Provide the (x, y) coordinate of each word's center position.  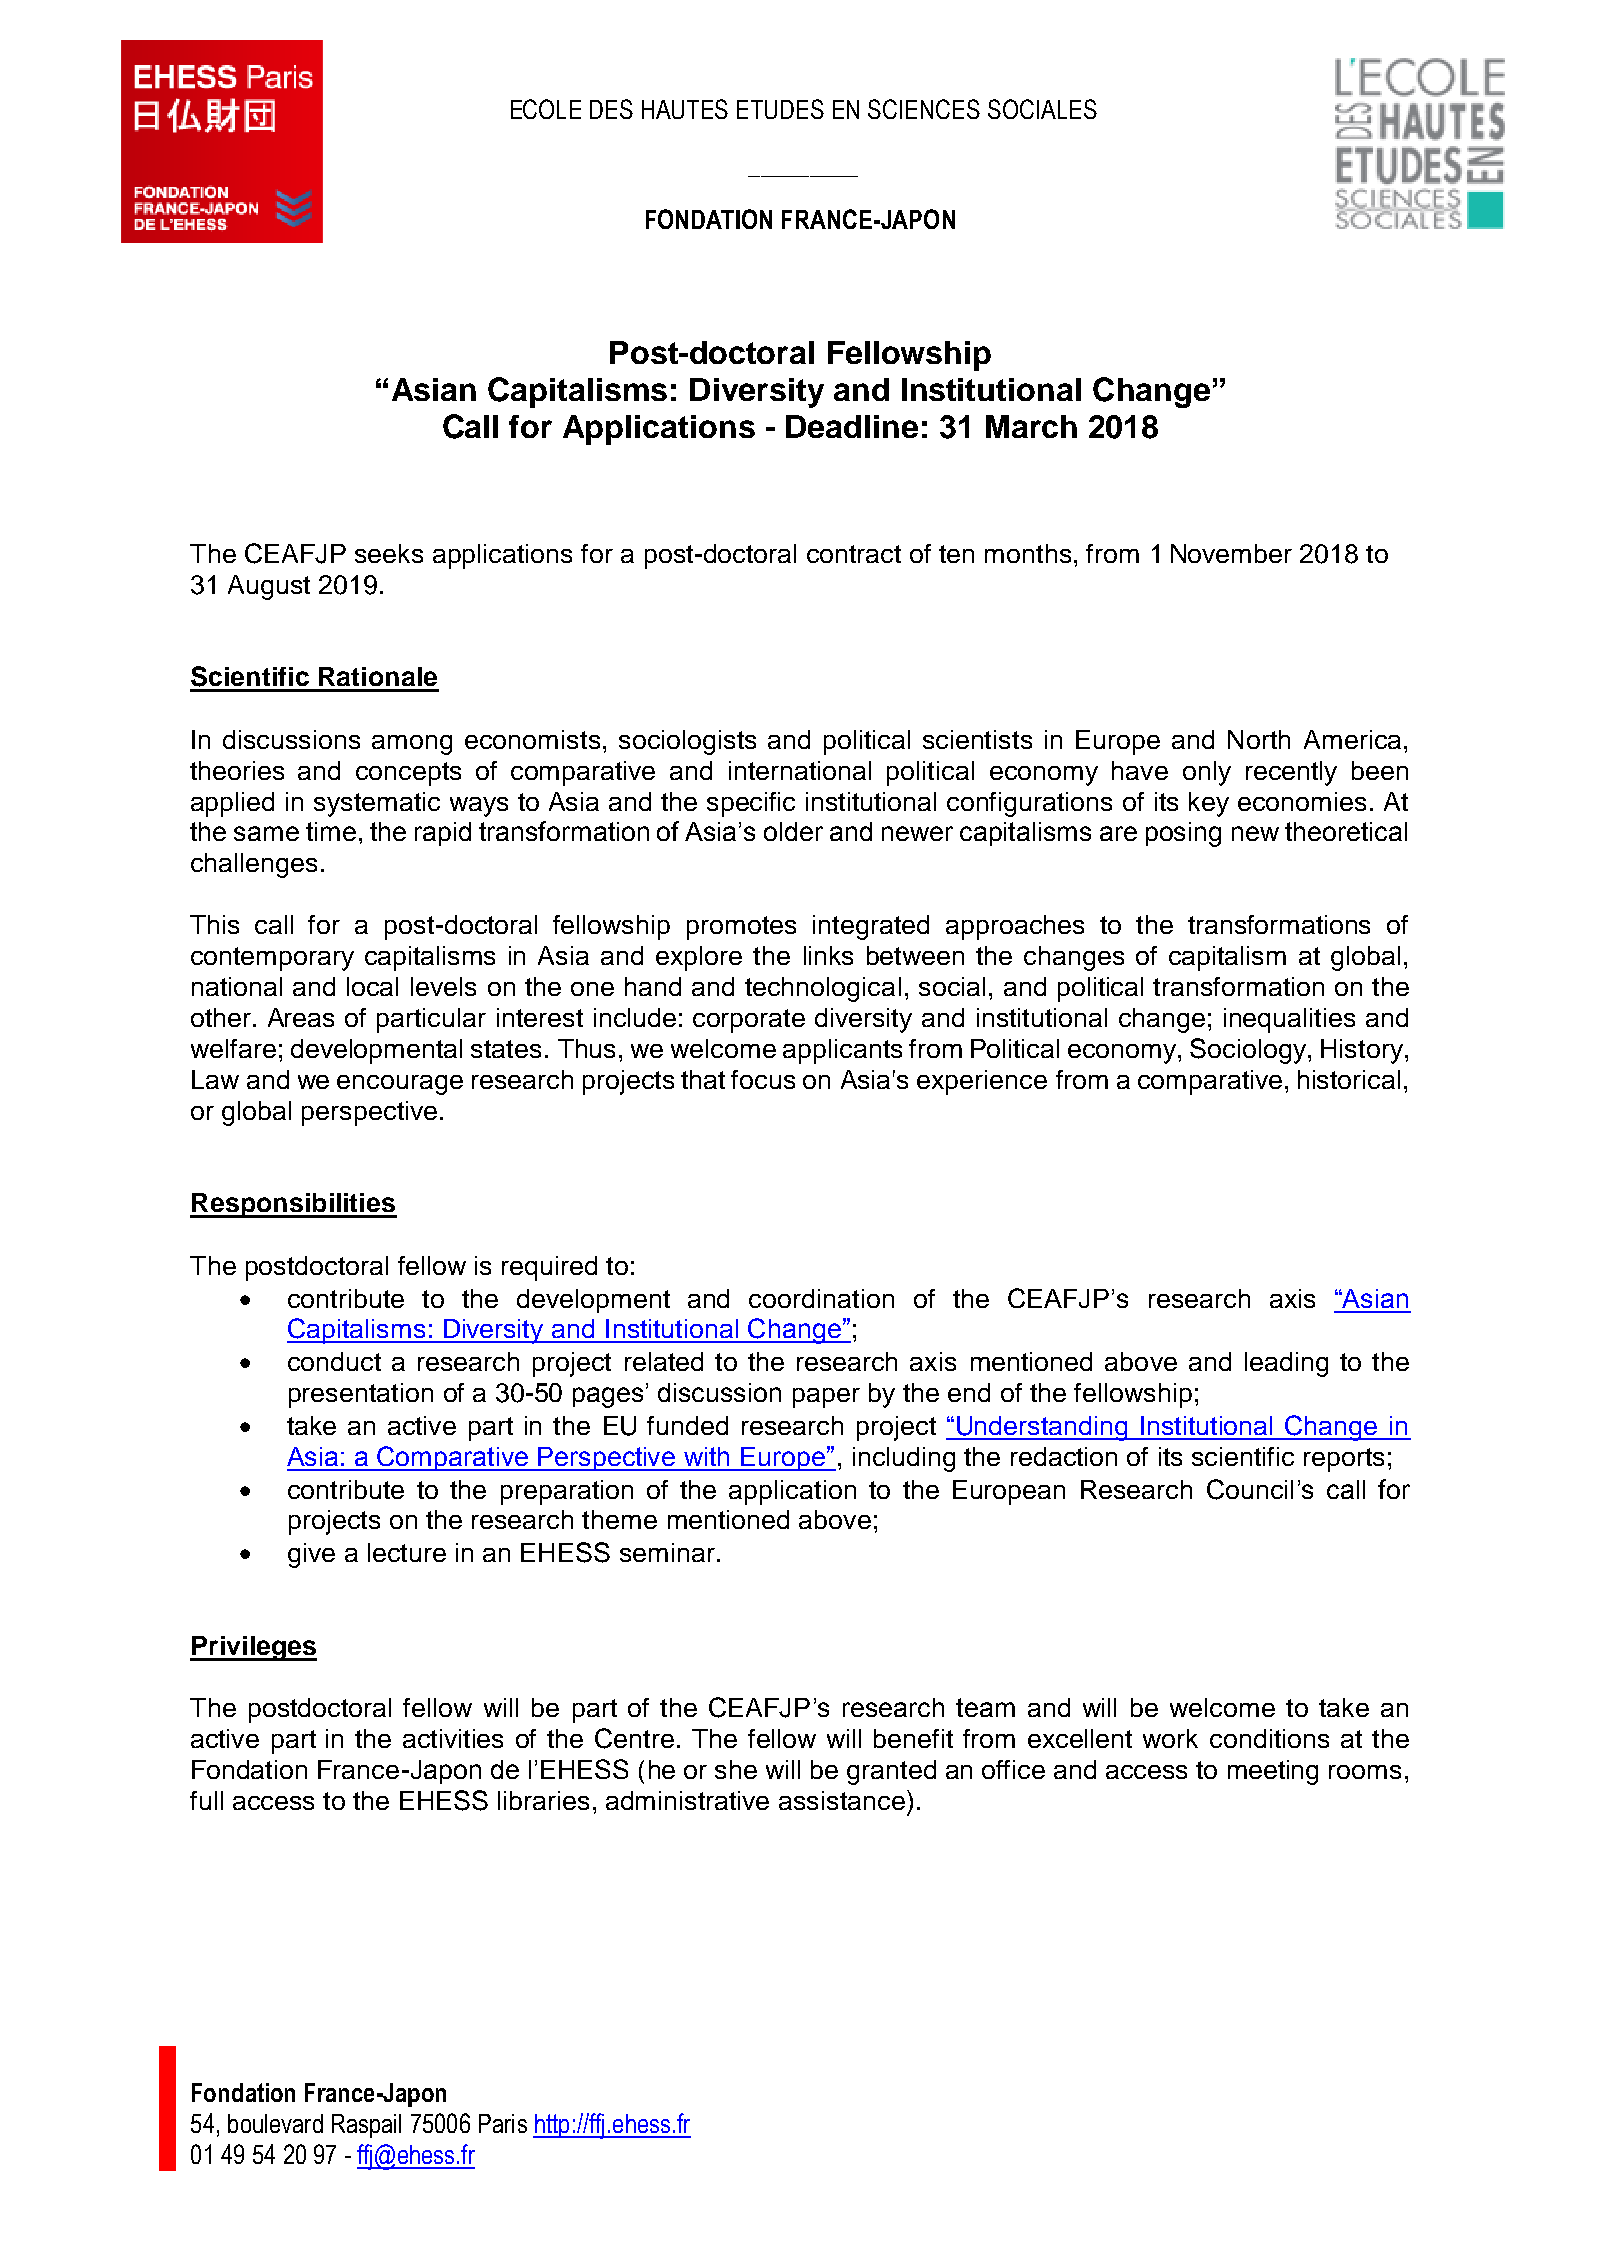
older (793, 831)
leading (1286, 1364)
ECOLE (546, 109)
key (1209, 804)
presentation (361, 1395)
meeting (1273, 1772)
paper (826, 1398)
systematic (377, 804)
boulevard (275, 2123)
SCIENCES (924, 109)
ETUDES (780, 109)
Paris (503, 2123)
